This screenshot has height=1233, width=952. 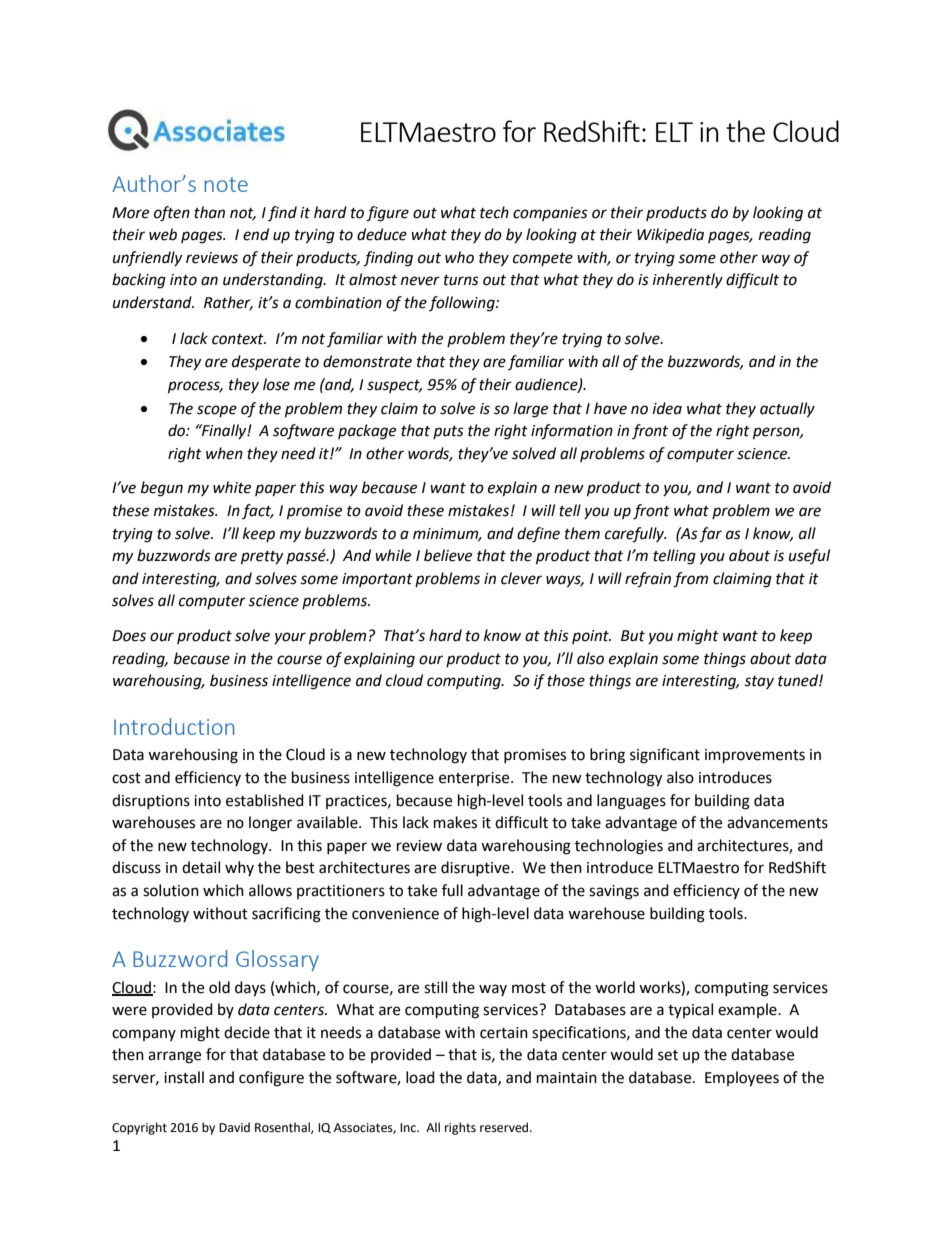 What do you see at coordinates (566, 680) in the screenshot?
I see `those` at bounding box center [566, 680].
